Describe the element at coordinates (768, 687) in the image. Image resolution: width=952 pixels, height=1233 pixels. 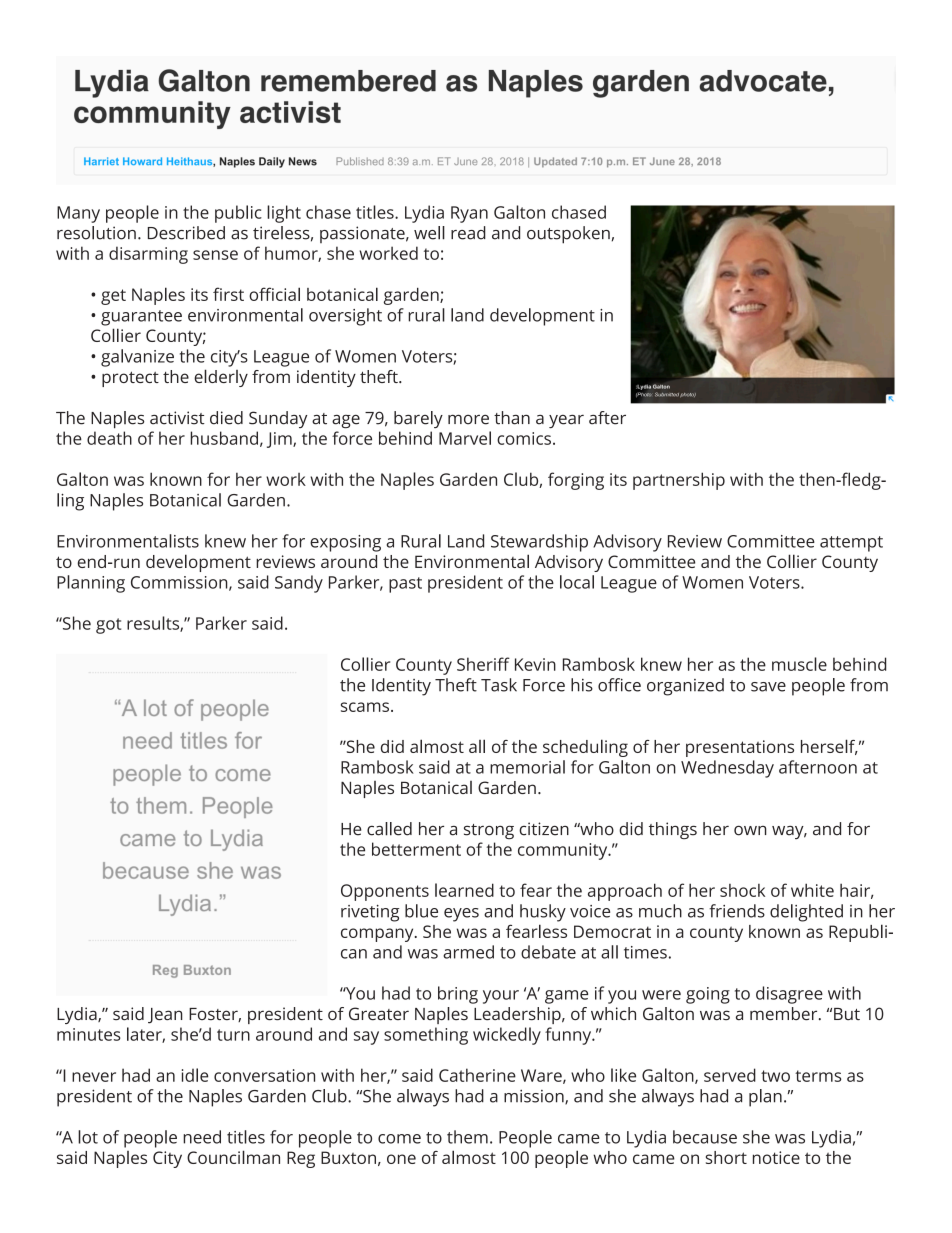
I see `save` at that location.
